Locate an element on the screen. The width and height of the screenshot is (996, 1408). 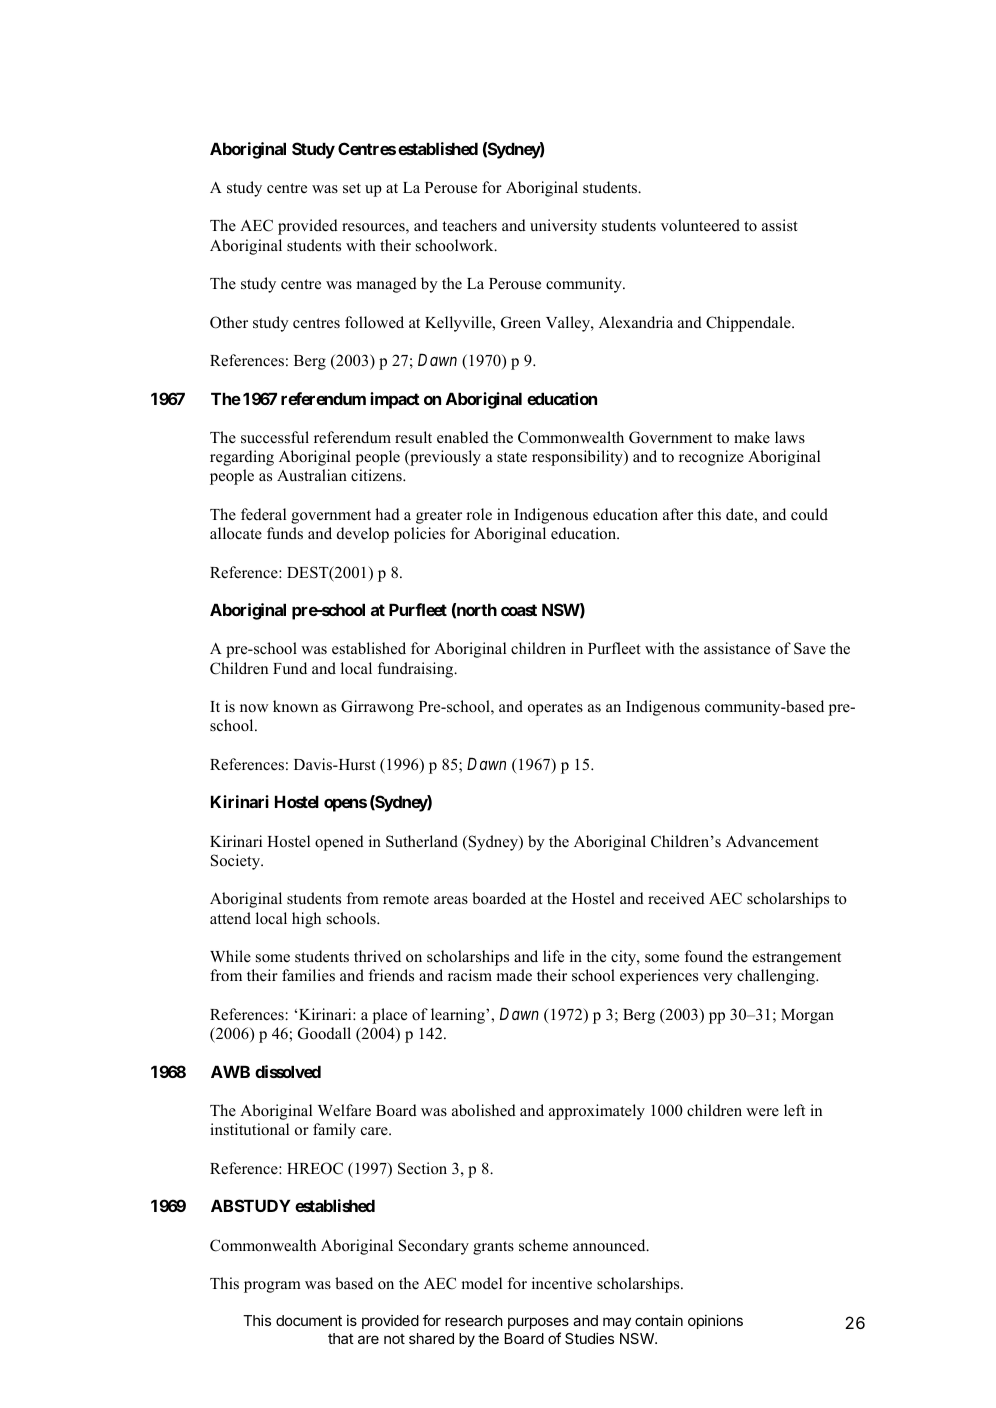
found is located at coordinates (704, 956).
